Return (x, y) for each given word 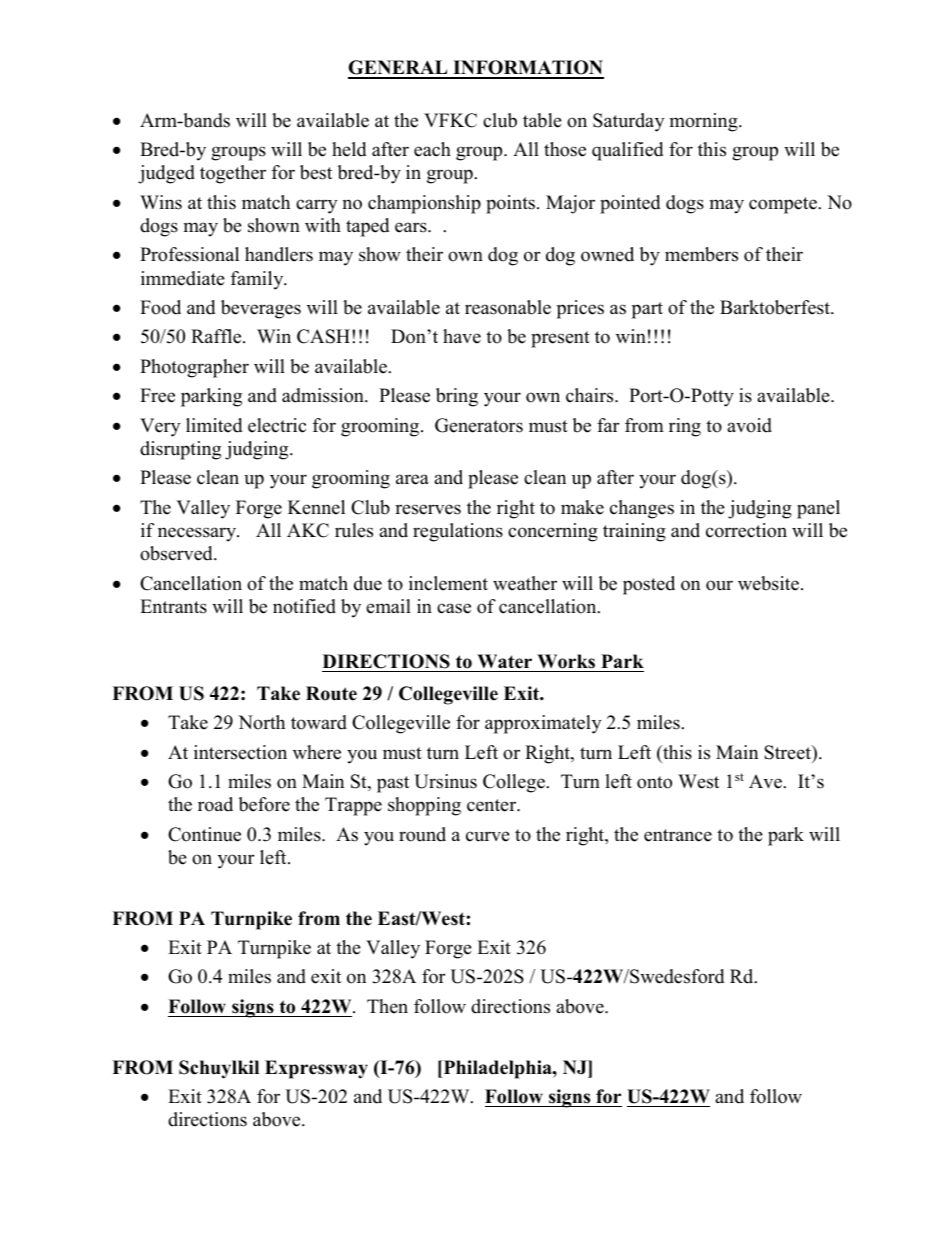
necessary (198, 534)
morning (705, 122)
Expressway (316, 1069)
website (768, 583)
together (233, 174)
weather (525, 583)
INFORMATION (527, 69)
